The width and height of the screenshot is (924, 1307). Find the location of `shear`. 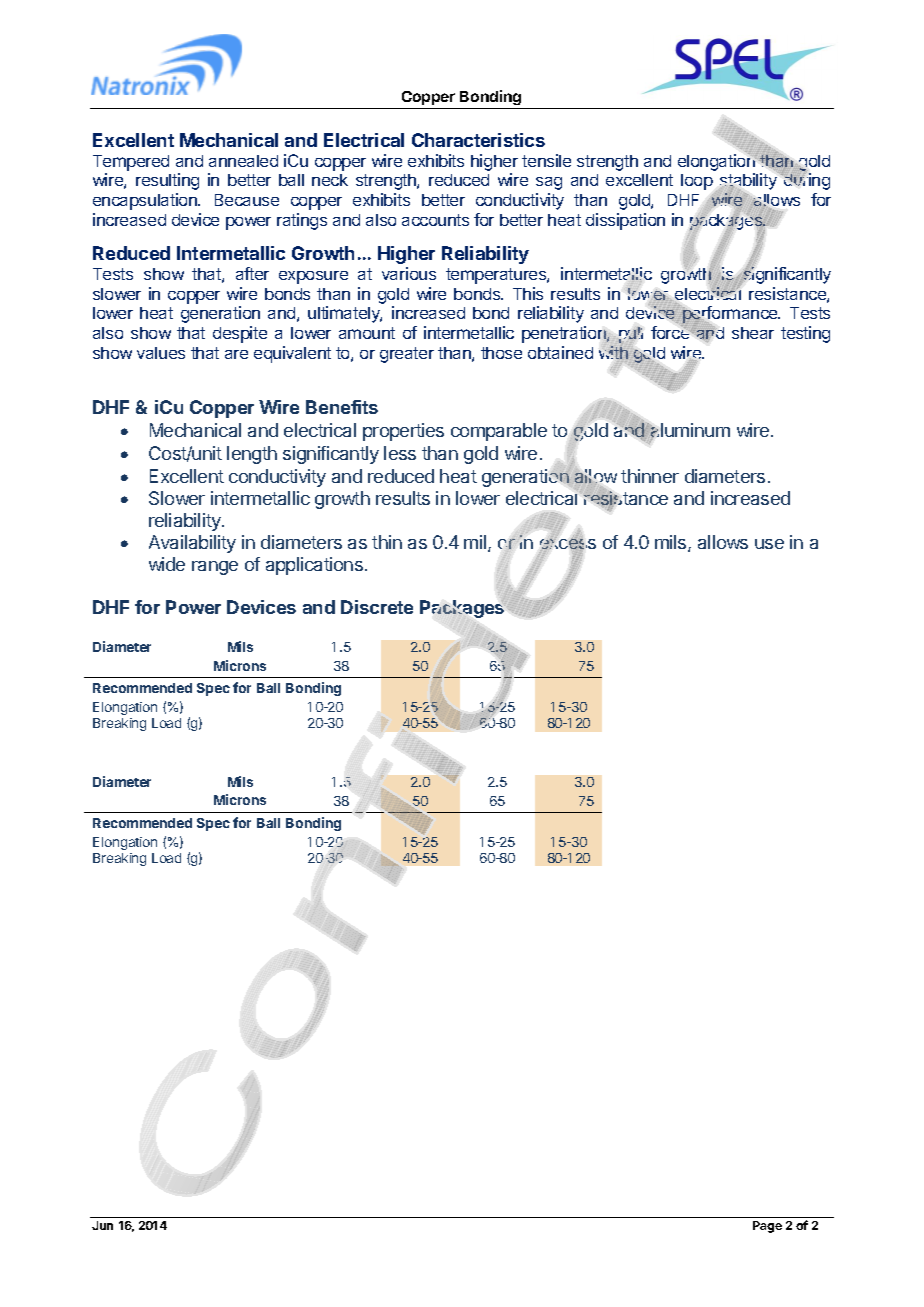

shear is located at coordinates (753, 333).
